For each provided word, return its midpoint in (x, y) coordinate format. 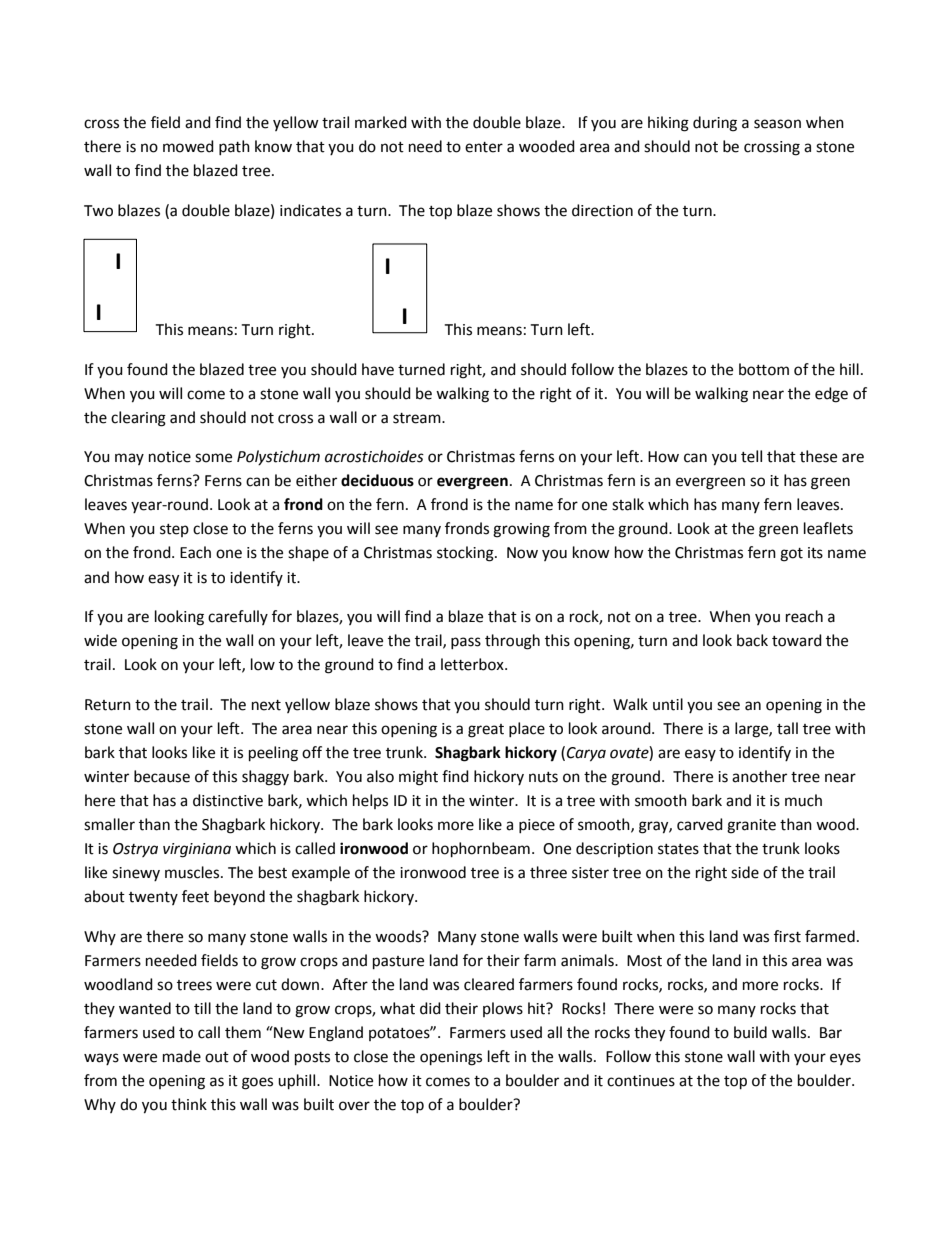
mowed (188, 146)
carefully (238, 617)
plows (503, 1009)
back (752, 640)
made (182, 1056)
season (777, 124)
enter (484, 147)
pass (466, 643)
